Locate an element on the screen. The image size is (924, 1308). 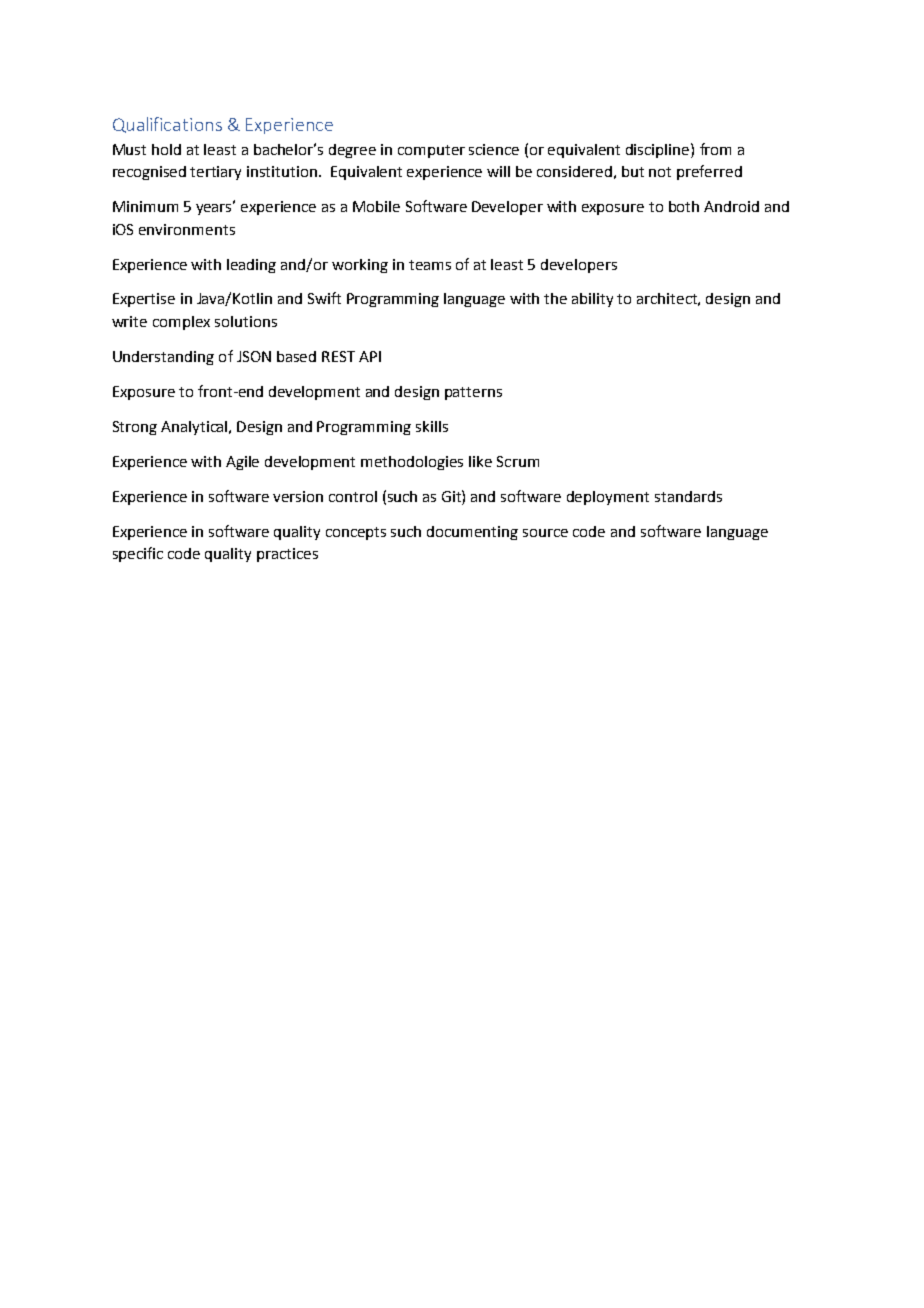
computer is located at coordinates (431, 151).
